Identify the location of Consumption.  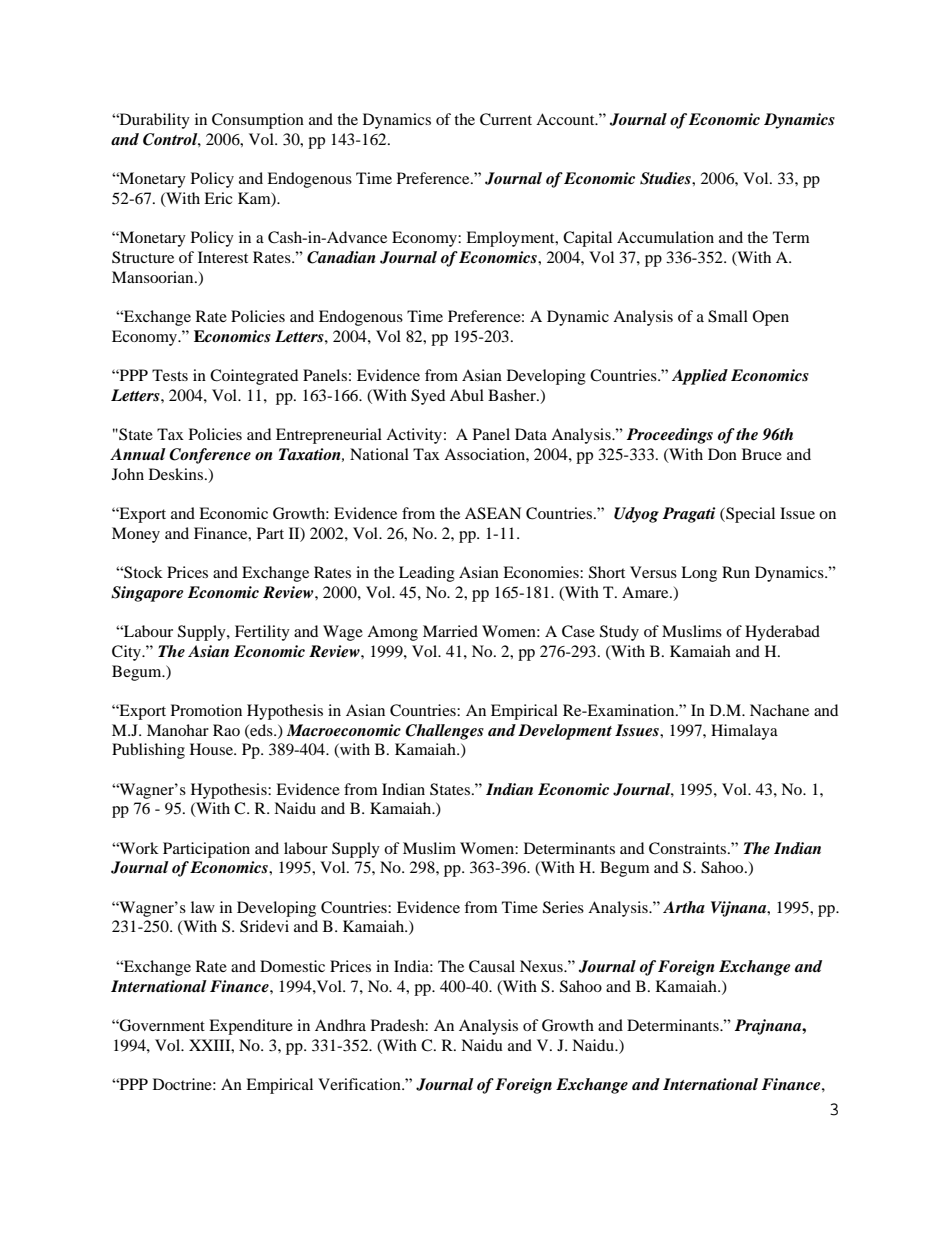
(258, 121).
